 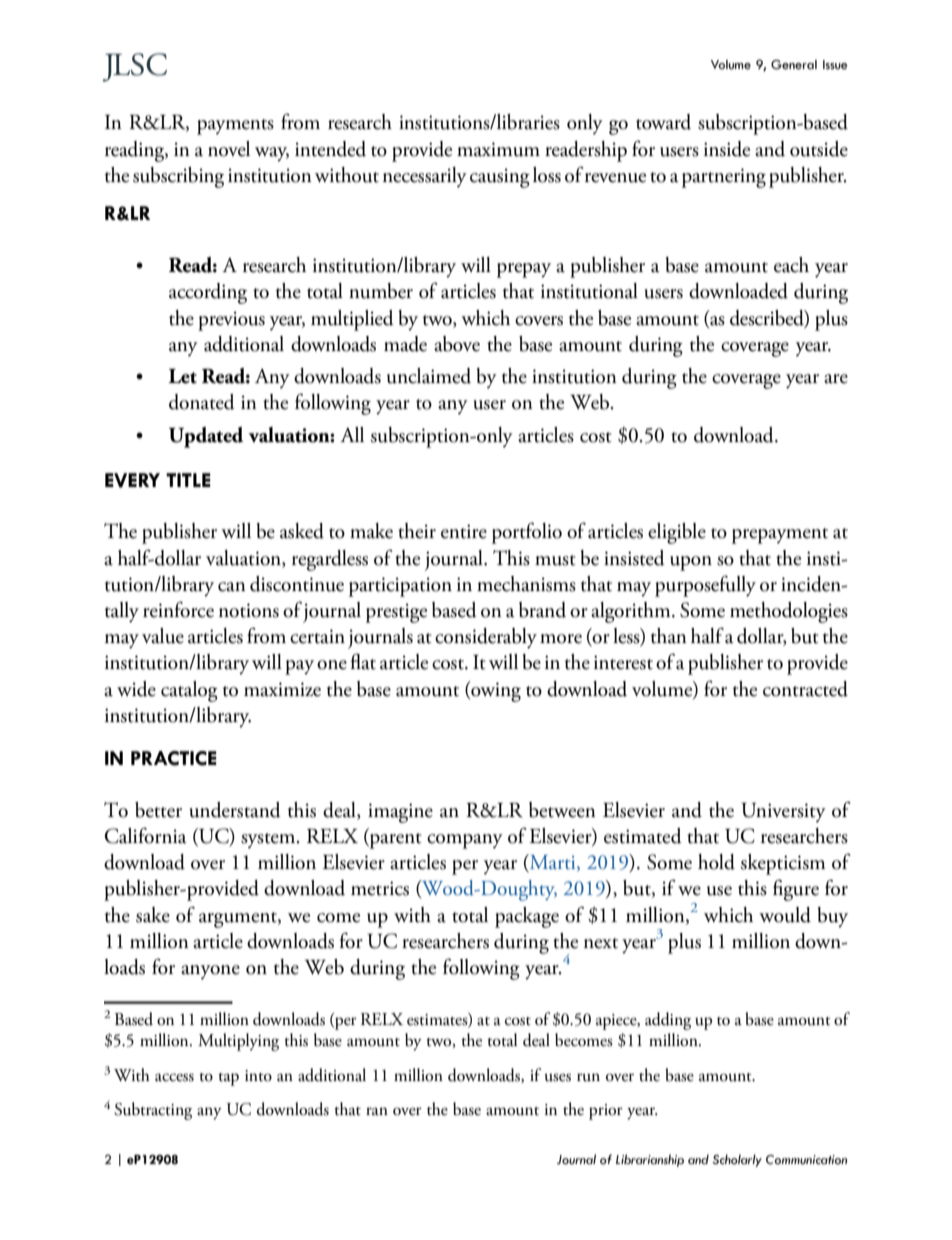 What do you see at coordinates (249, 610) in the screenshot?
I see `notions` at bounding box center [249, 610].
